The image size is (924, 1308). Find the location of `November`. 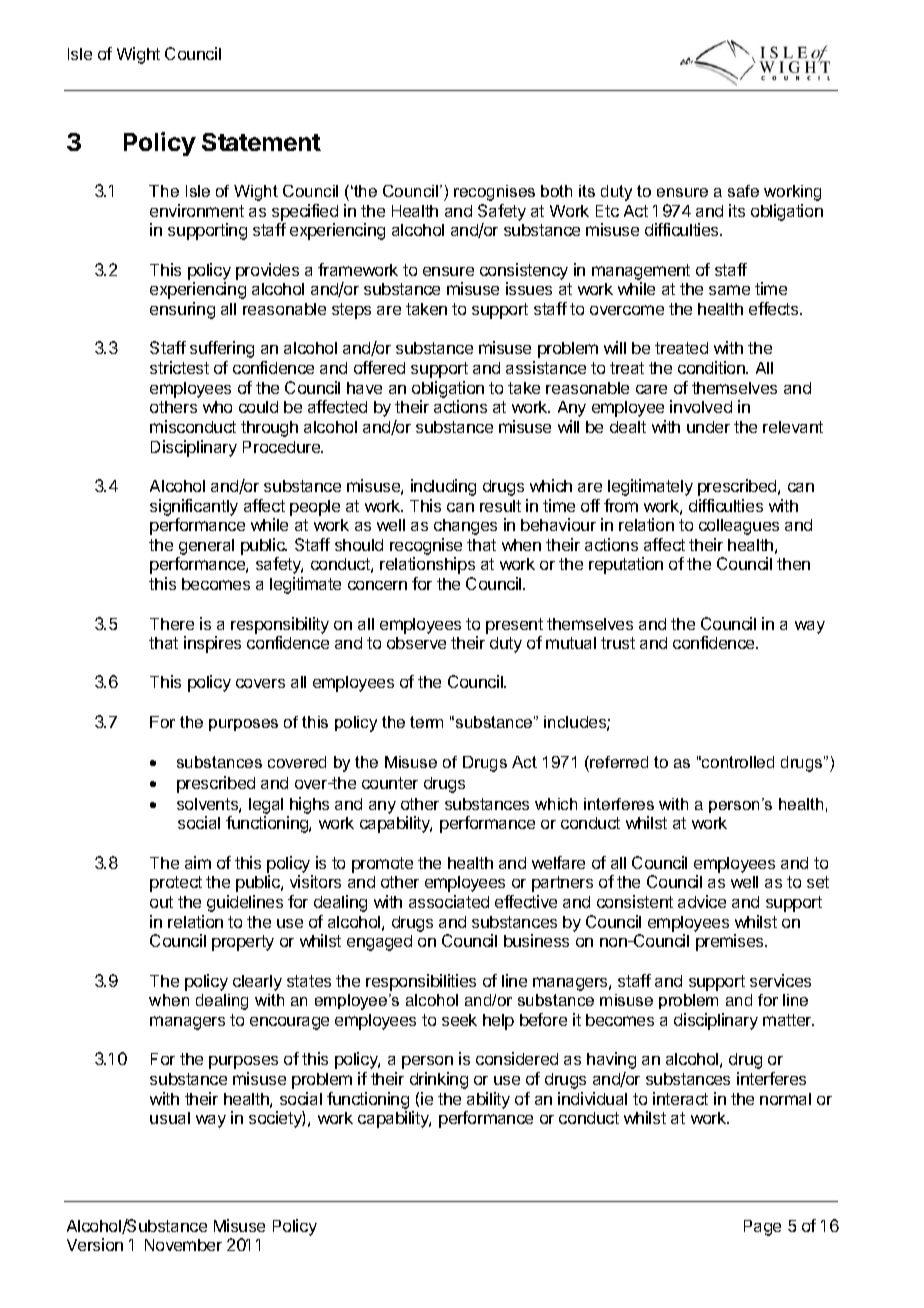

November is located at coordinates (183, 1245).
